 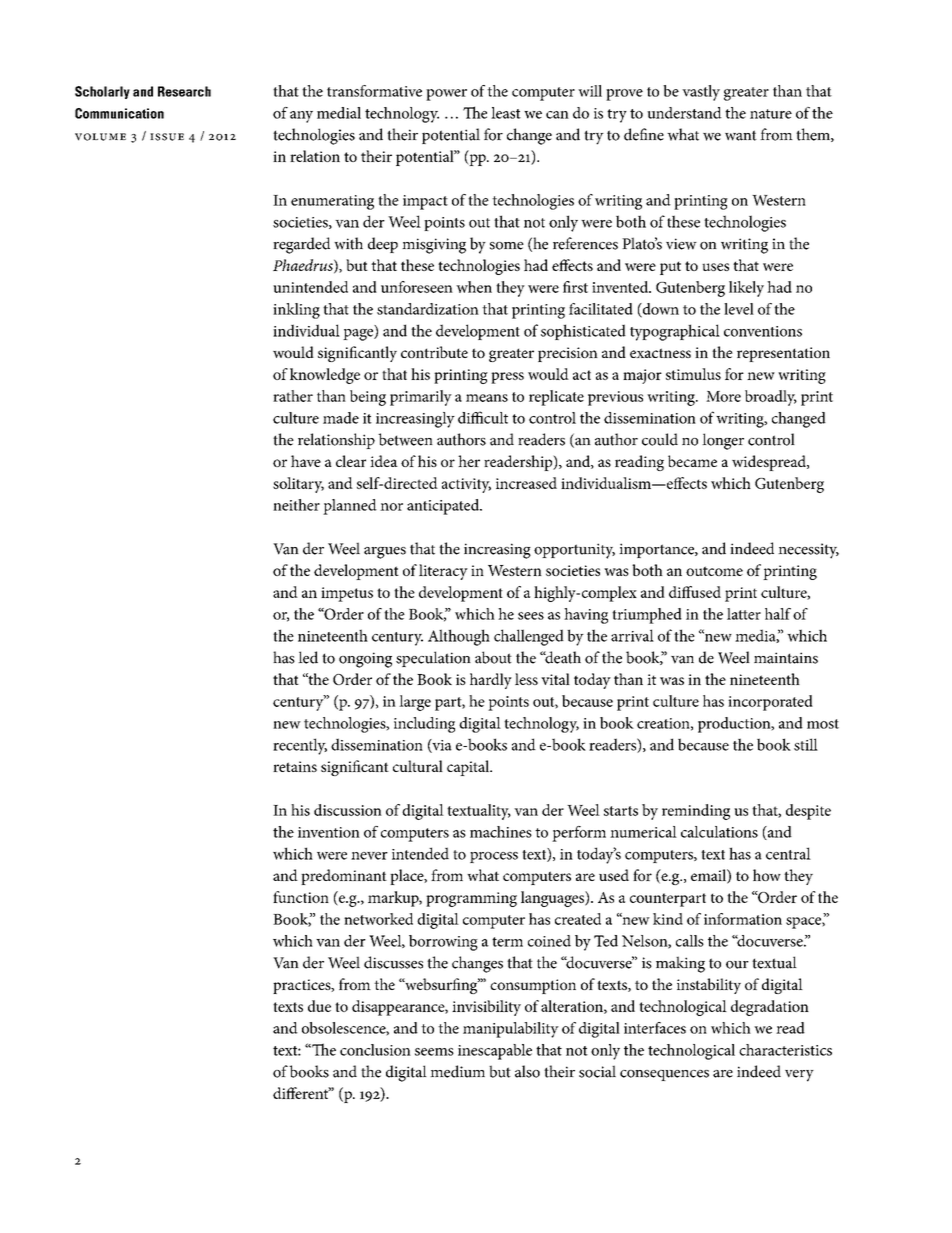 I want to click on level, so click(x=739, y=309).
